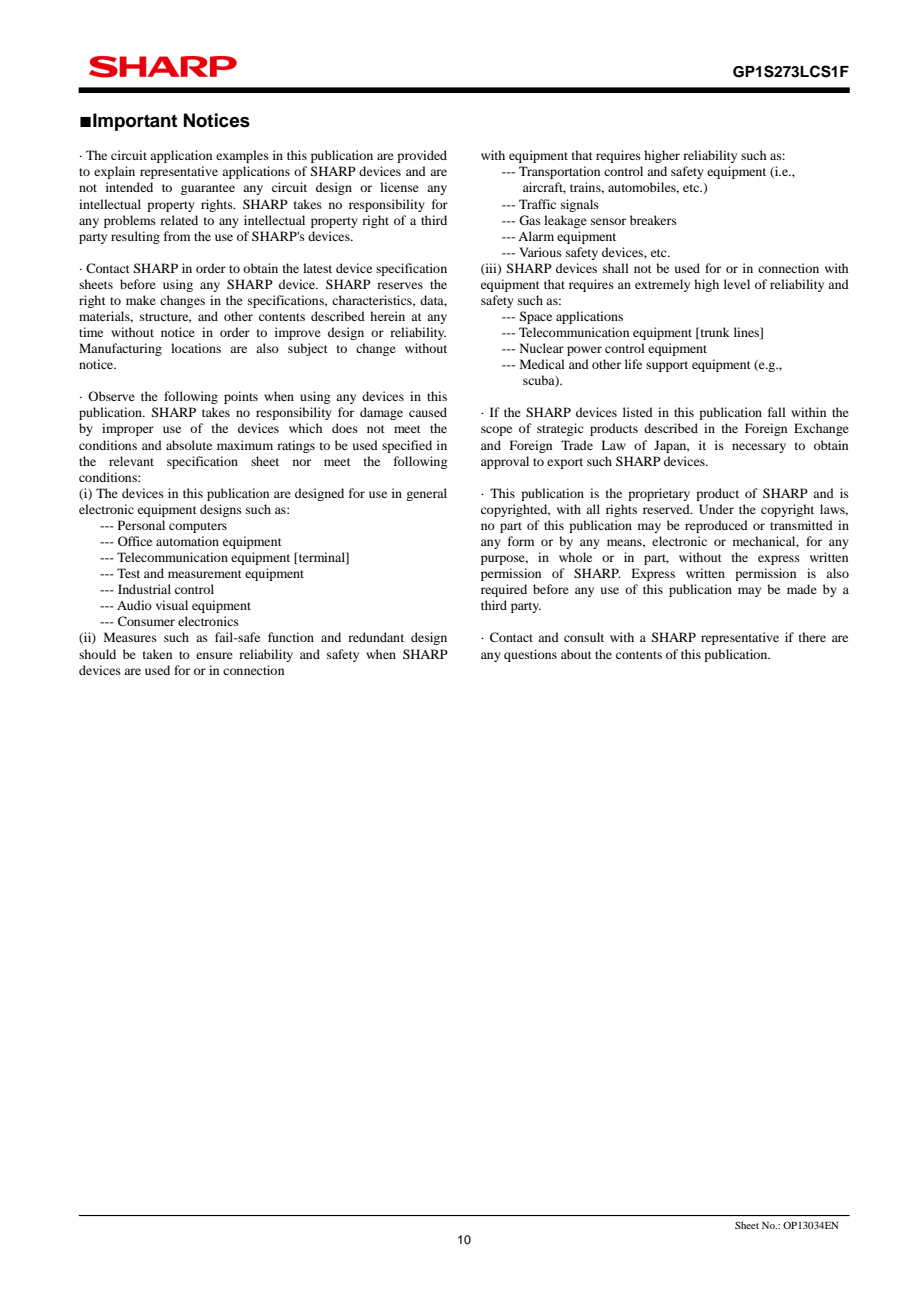  Describe the element at coordinates (667, 366) in the page. I see `support` at that location.
